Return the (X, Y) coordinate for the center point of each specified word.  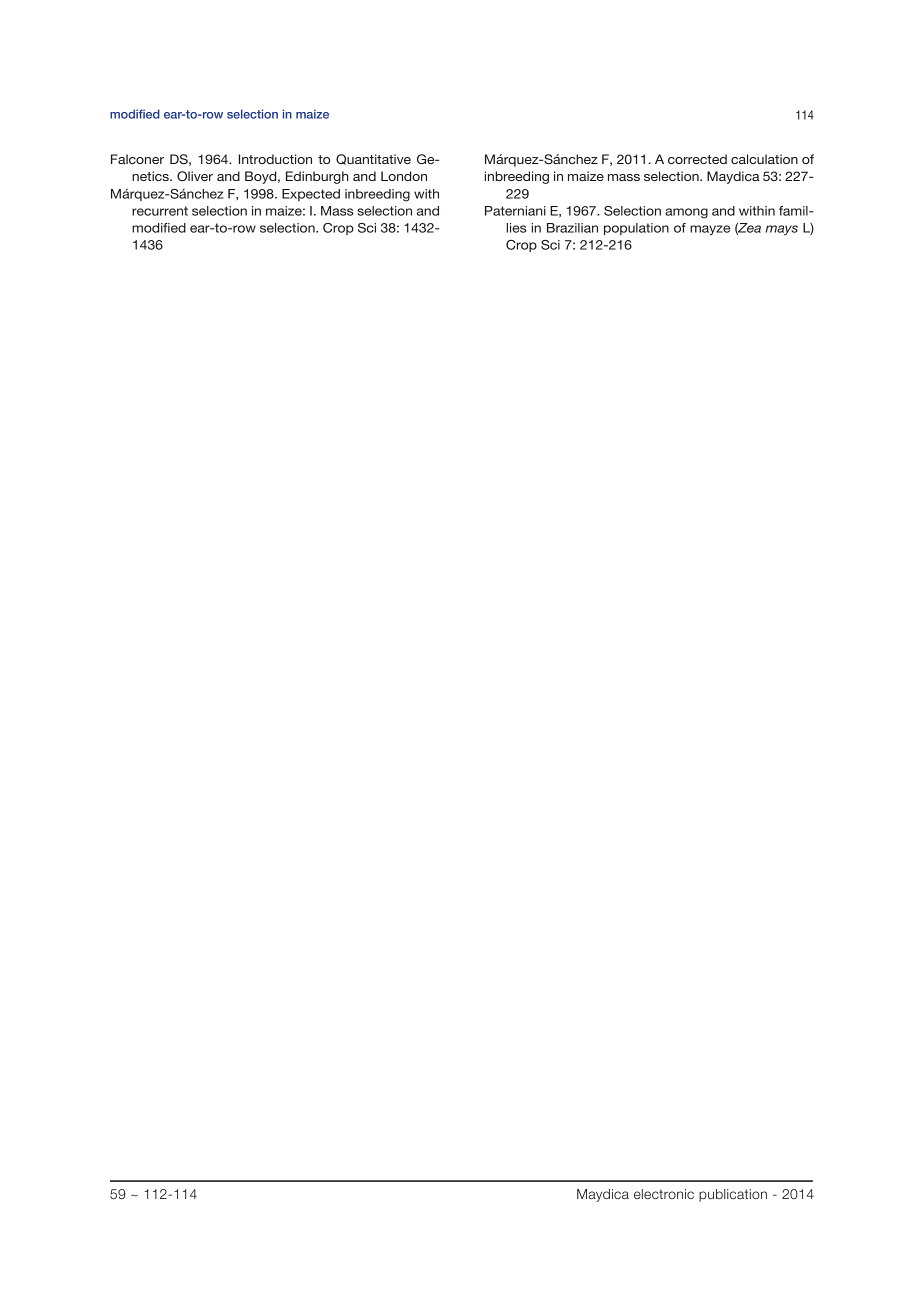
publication (733, 1195)
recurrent (160, 211)
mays (782, 230)
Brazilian (572, 228)
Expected (311, 195)
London (404, 176)
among (686, 213)
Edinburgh (317, 177)
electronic (664, 1194)
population (636, 229)
